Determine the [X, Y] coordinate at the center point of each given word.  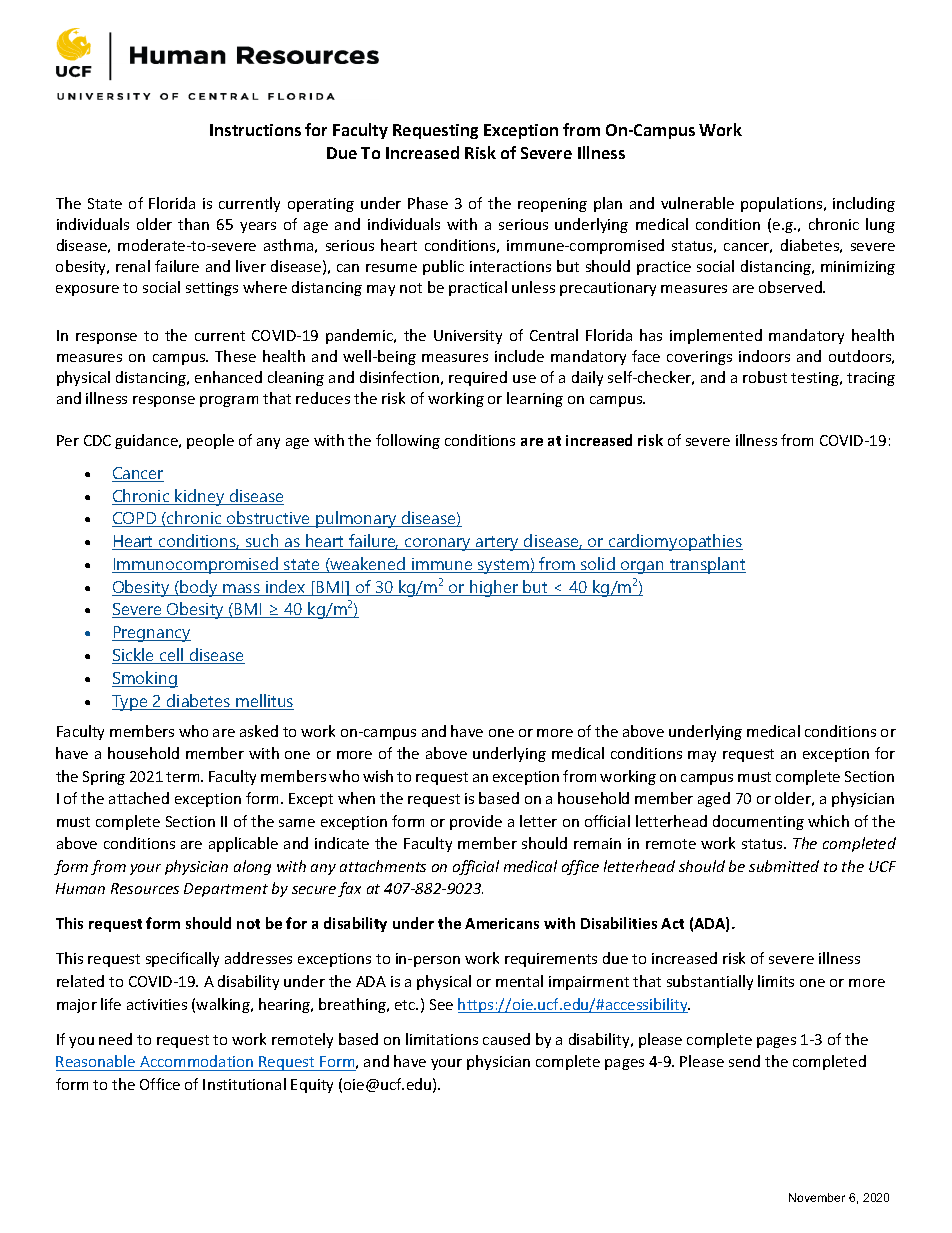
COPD [135, 519]
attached [139, 798]
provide [476, 822]
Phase [428, 203]
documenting [758, 822]
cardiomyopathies [675, 542]
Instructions [255, 130]
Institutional [244, 1084]
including [864, 204]
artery [498, 543]
